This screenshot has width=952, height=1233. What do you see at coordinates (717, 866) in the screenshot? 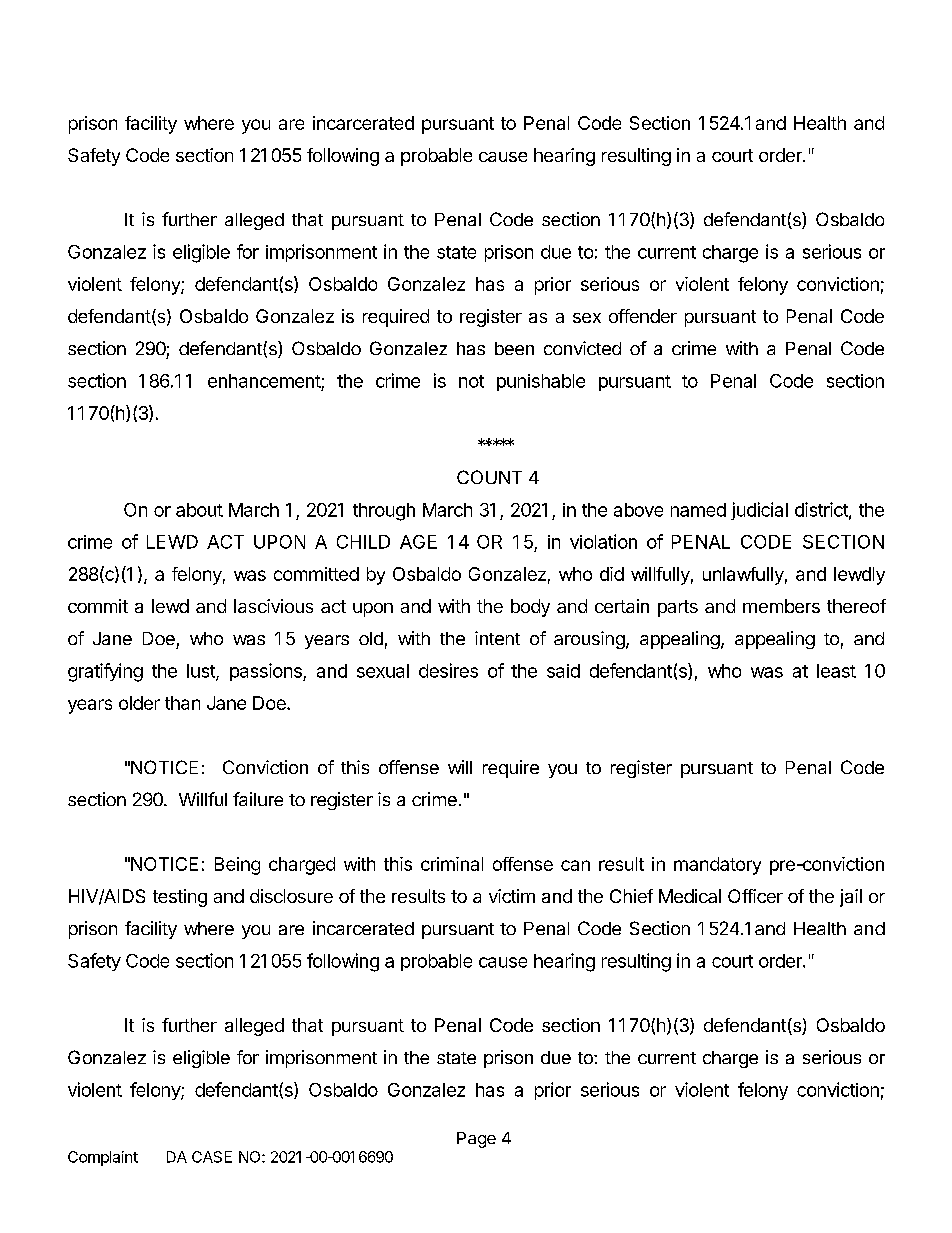
I see `mandatory` at bounding box center [717, 866].
